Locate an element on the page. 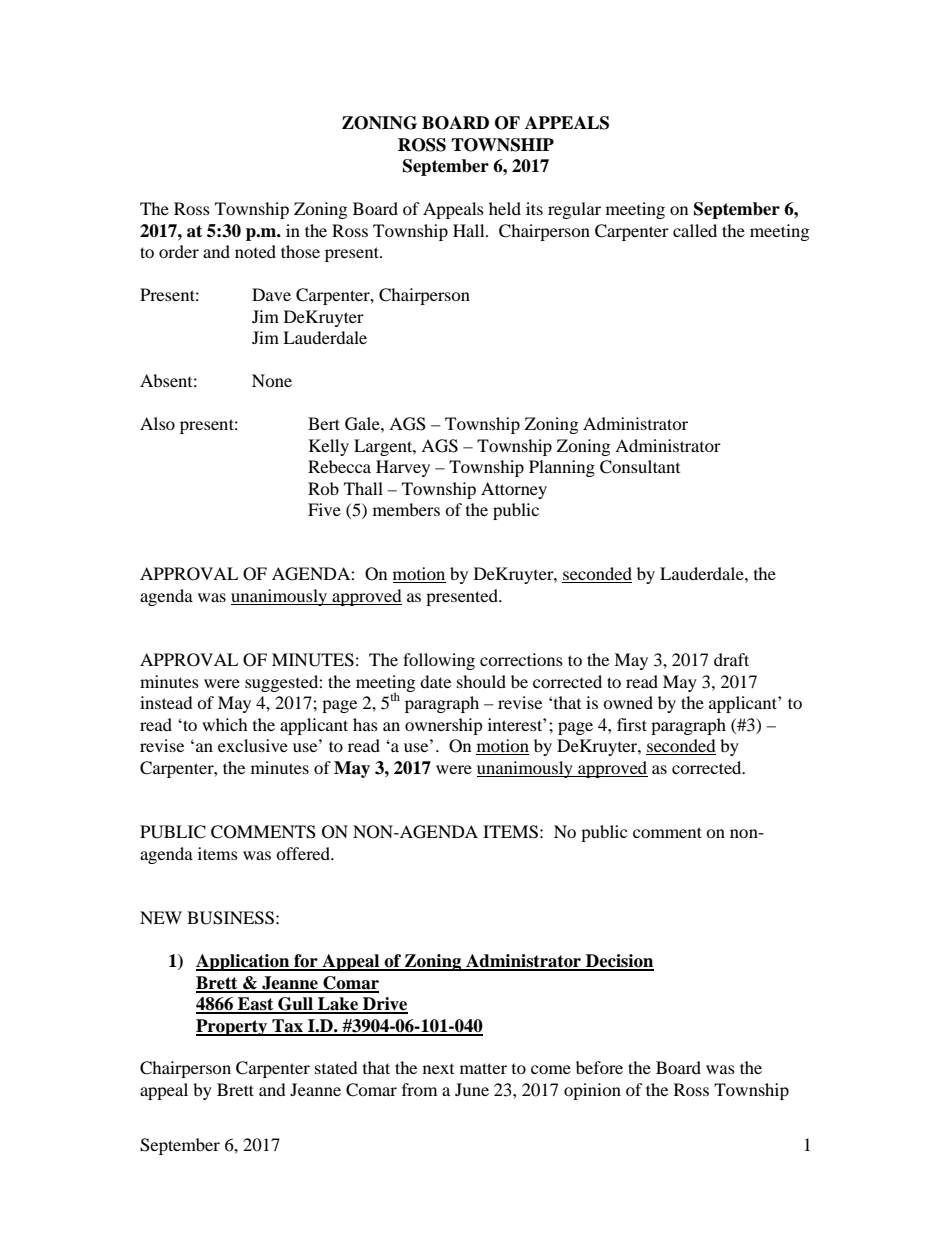  noted is located at coordinates (255, 251).
